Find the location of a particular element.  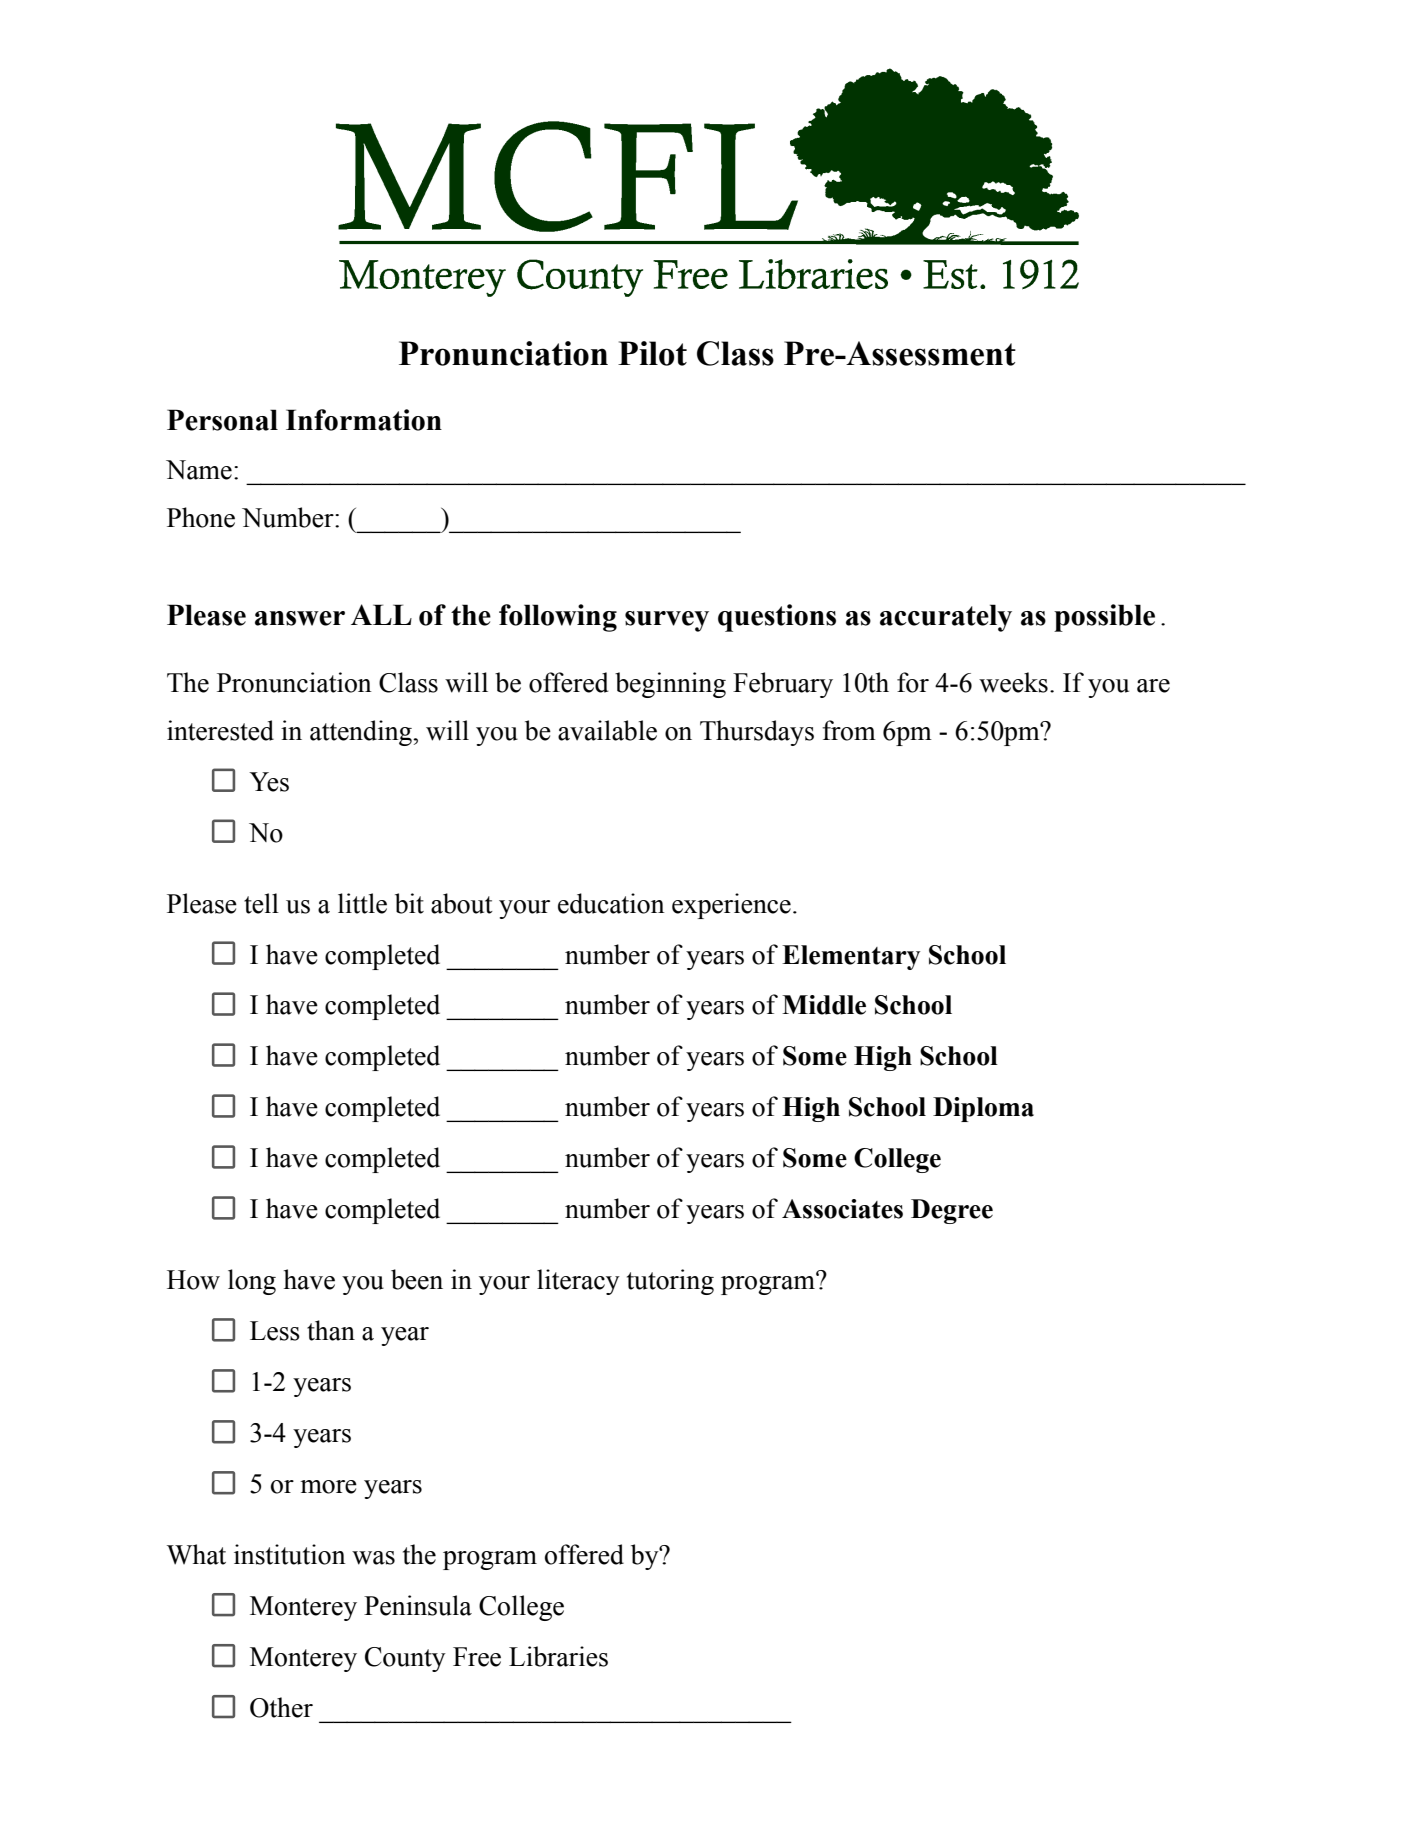

possible is located at coordinates (1104, 618).
